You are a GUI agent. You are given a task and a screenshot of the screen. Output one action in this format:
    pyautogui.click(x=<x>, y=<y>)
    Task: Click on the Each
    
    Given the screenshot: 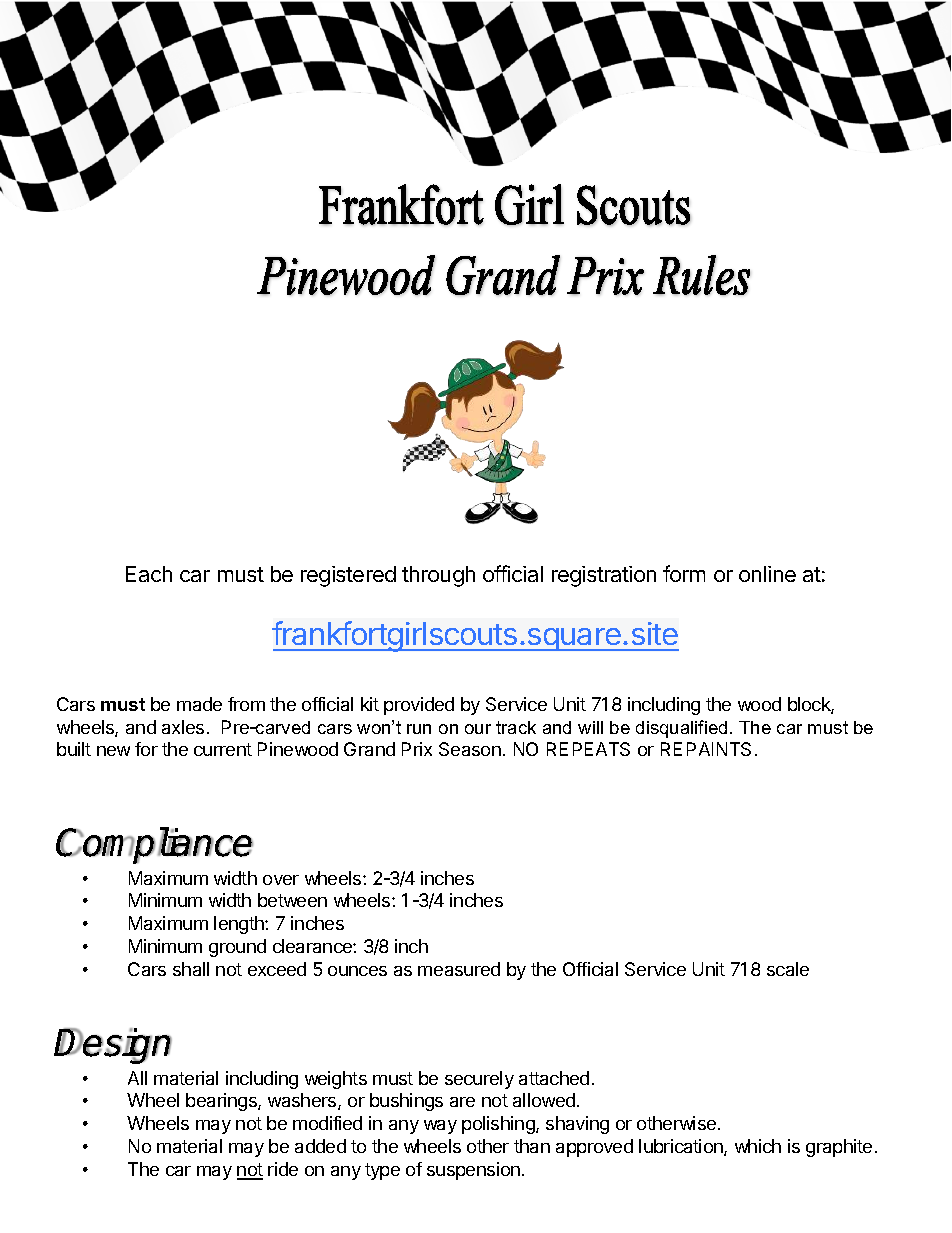 What is the action you would take?
    pyautogui.click(x=149, y=574)
